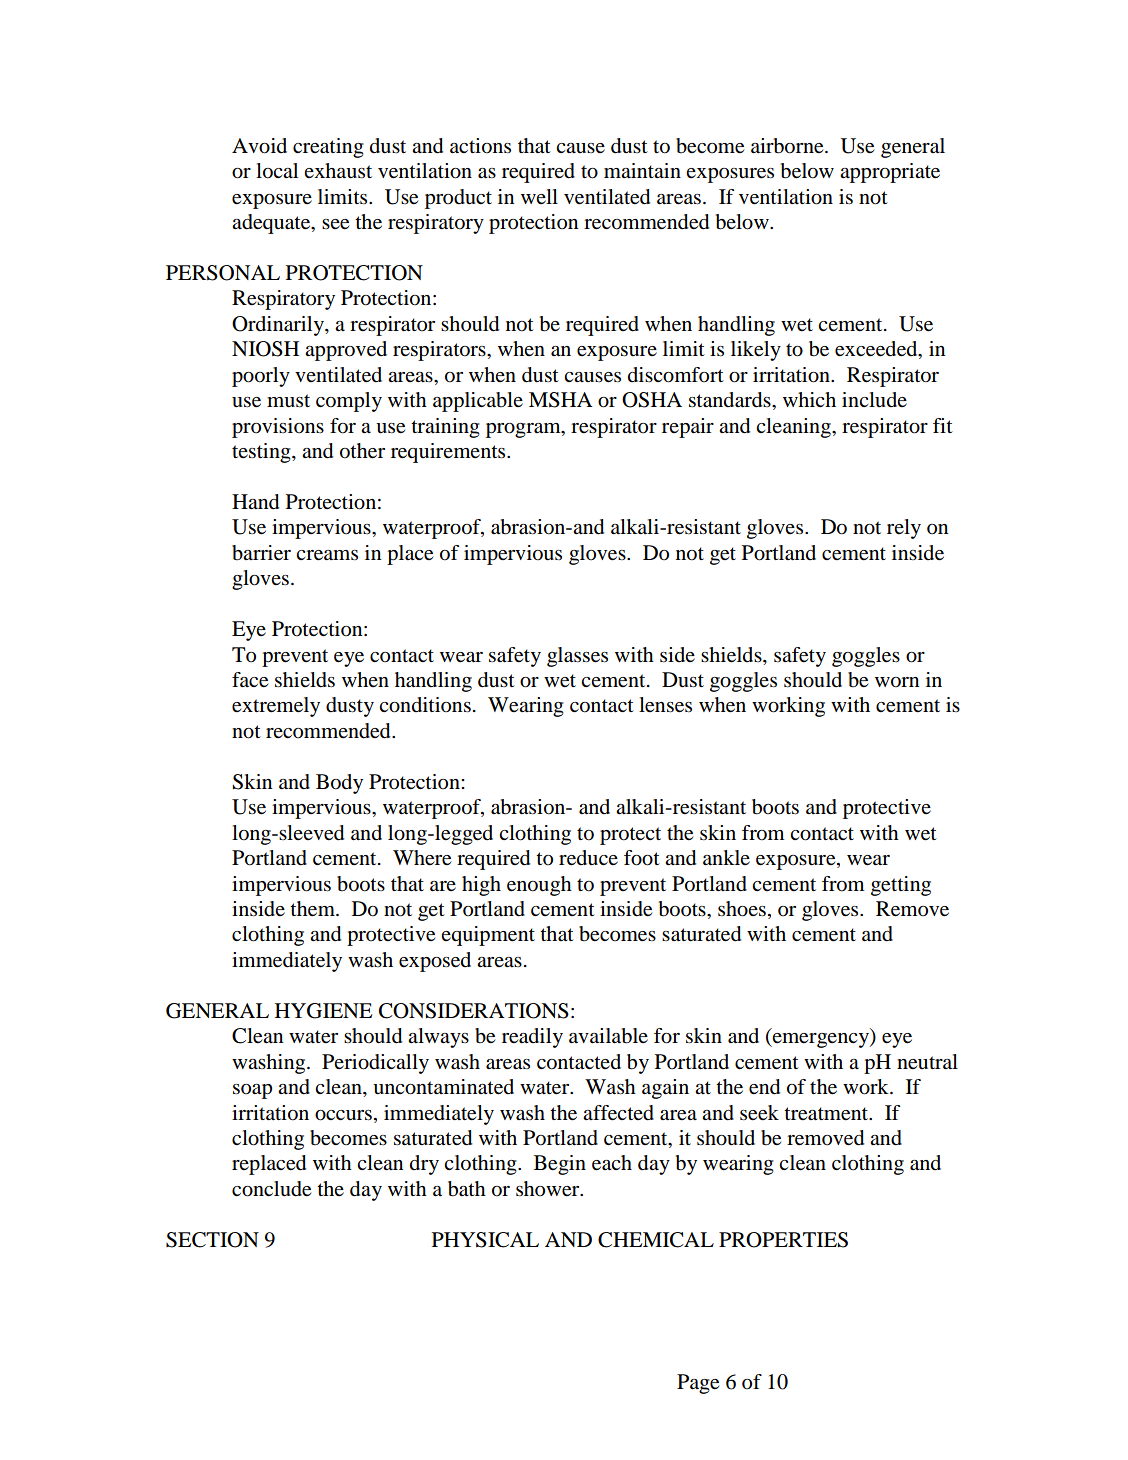 The image size is (1128, 1460). Describe the element at coordinates (313, 909) in the image. I see `them` at that location.
